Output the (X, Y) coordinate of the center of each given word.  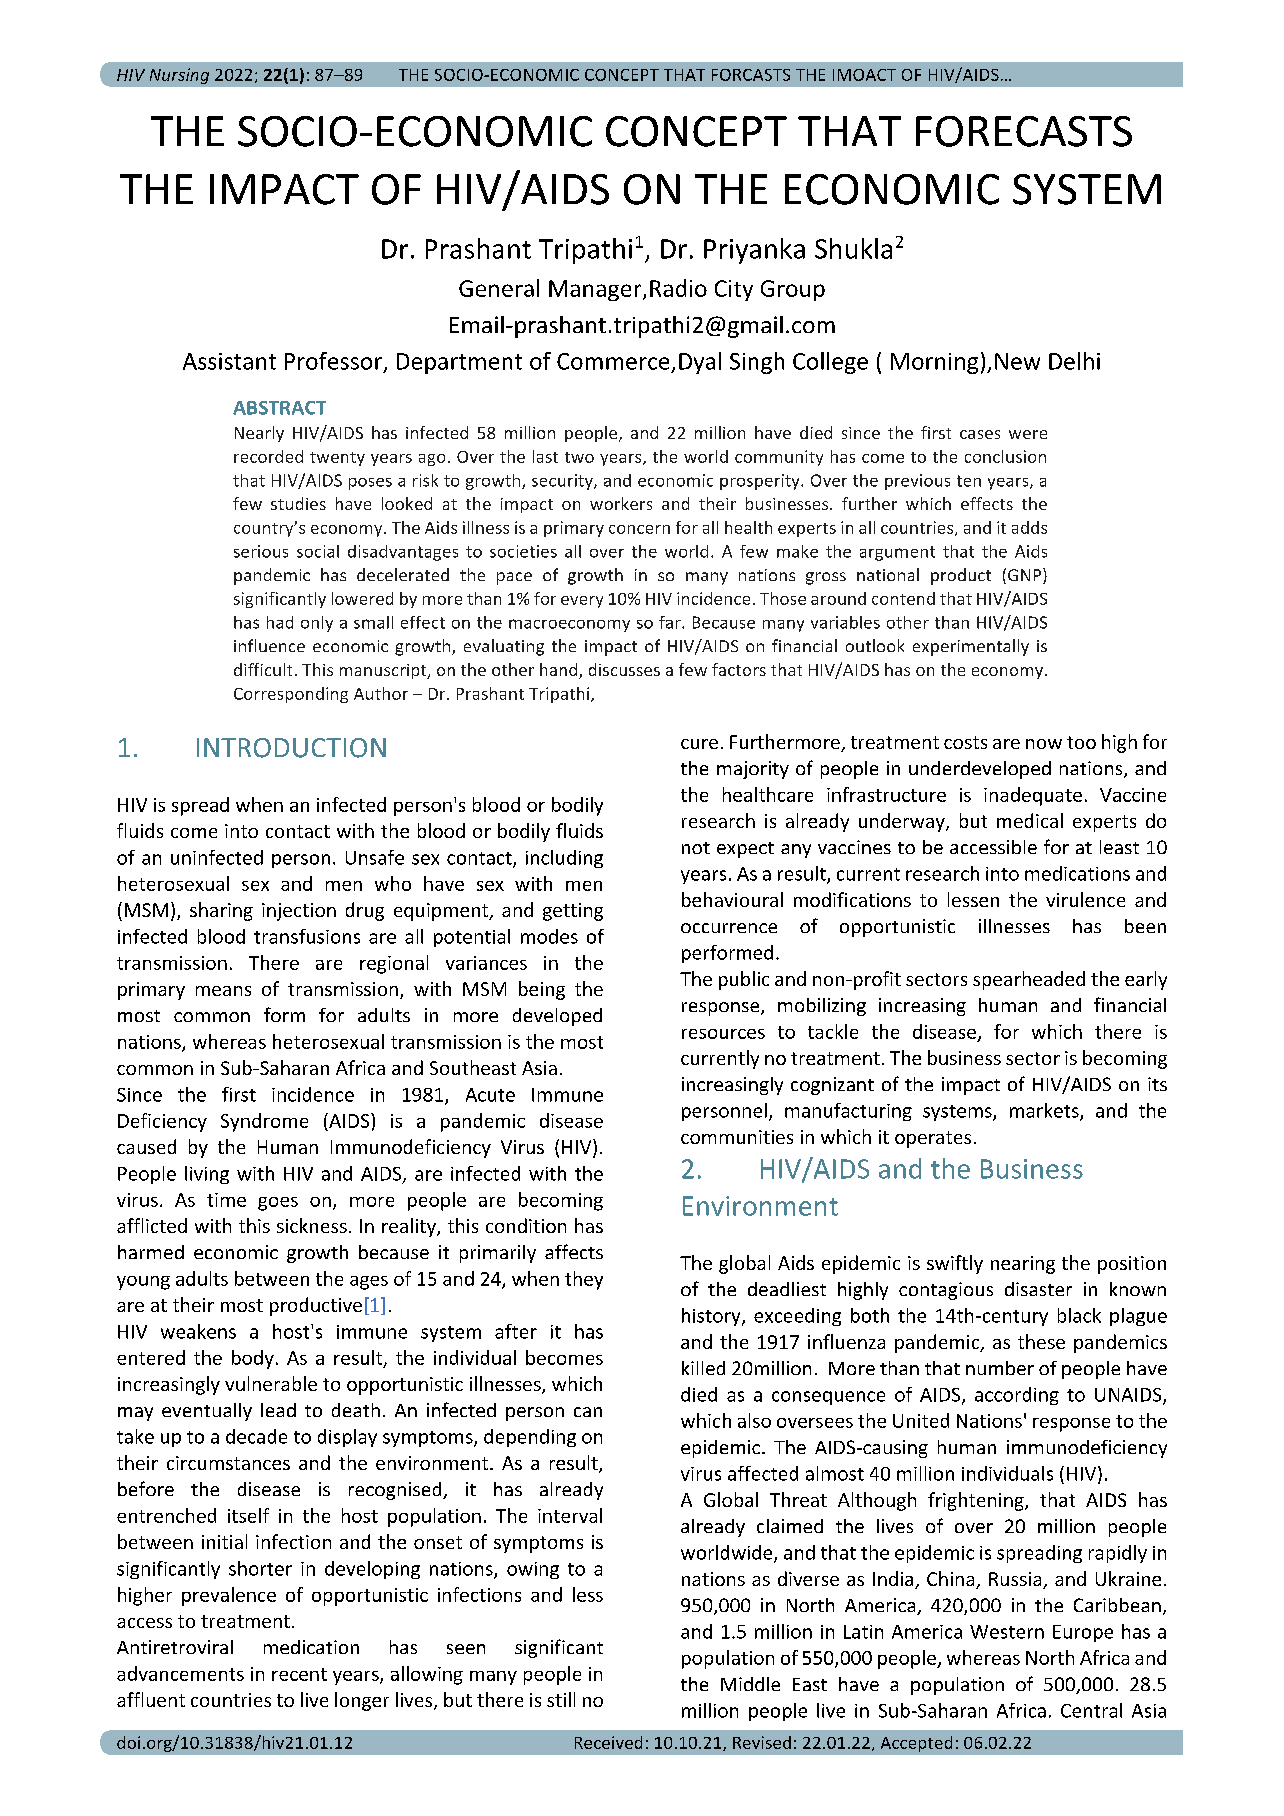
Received (608, 1742)
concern (639, 529)
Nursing (179, 76)
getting (573, 912)
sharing (221, 911)
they (584, 1280)
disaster (1038, 1289)
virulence (1085, 899)
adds (1029, 527)
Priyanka (754, 251)
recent (299, 1674)
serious (261, 551)
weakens (198, 1331)
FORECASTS (1024, 131)
